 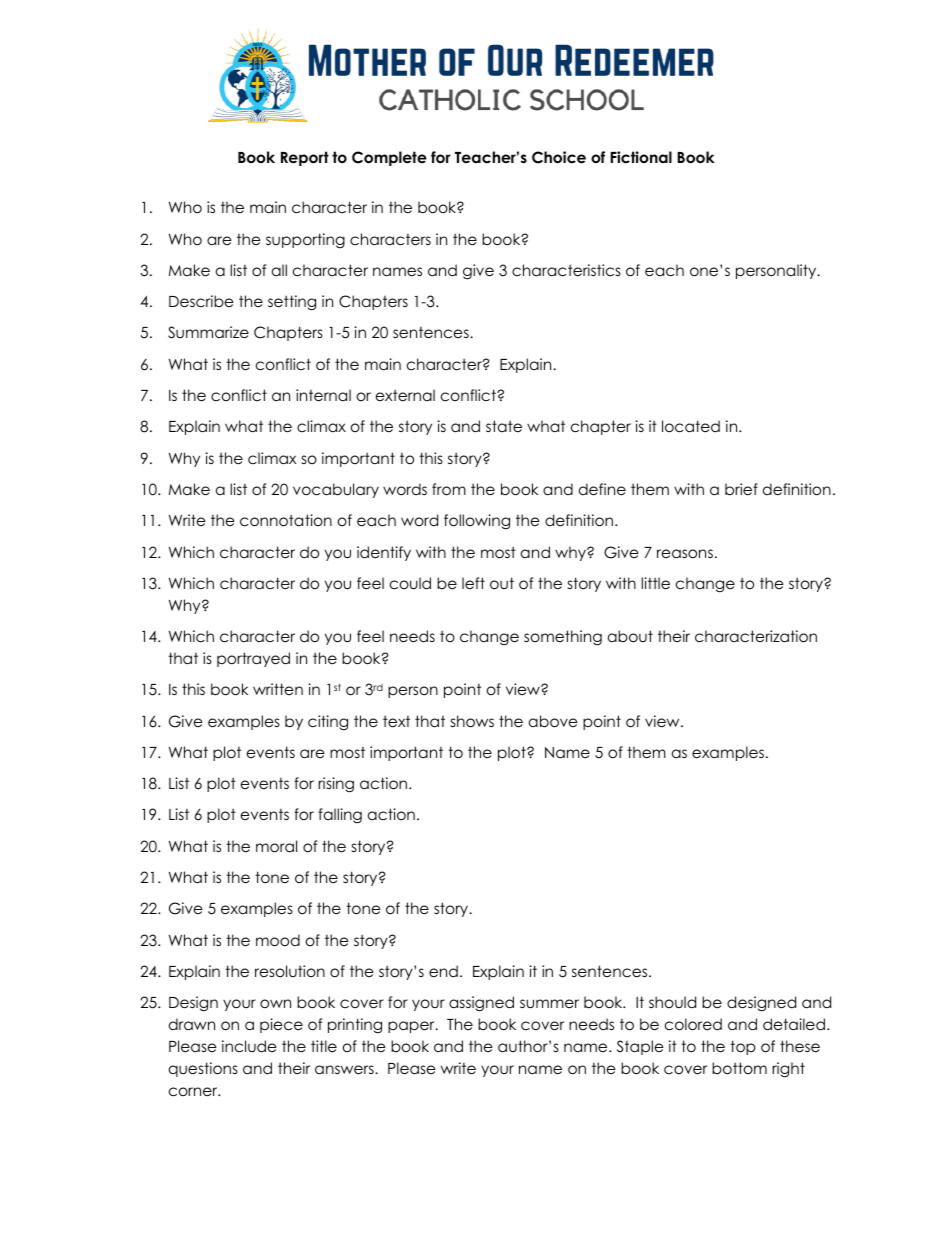 What do you see at coordinates (559, 157) in the document?
I see `Choice` at bounding box center [559, 157].
